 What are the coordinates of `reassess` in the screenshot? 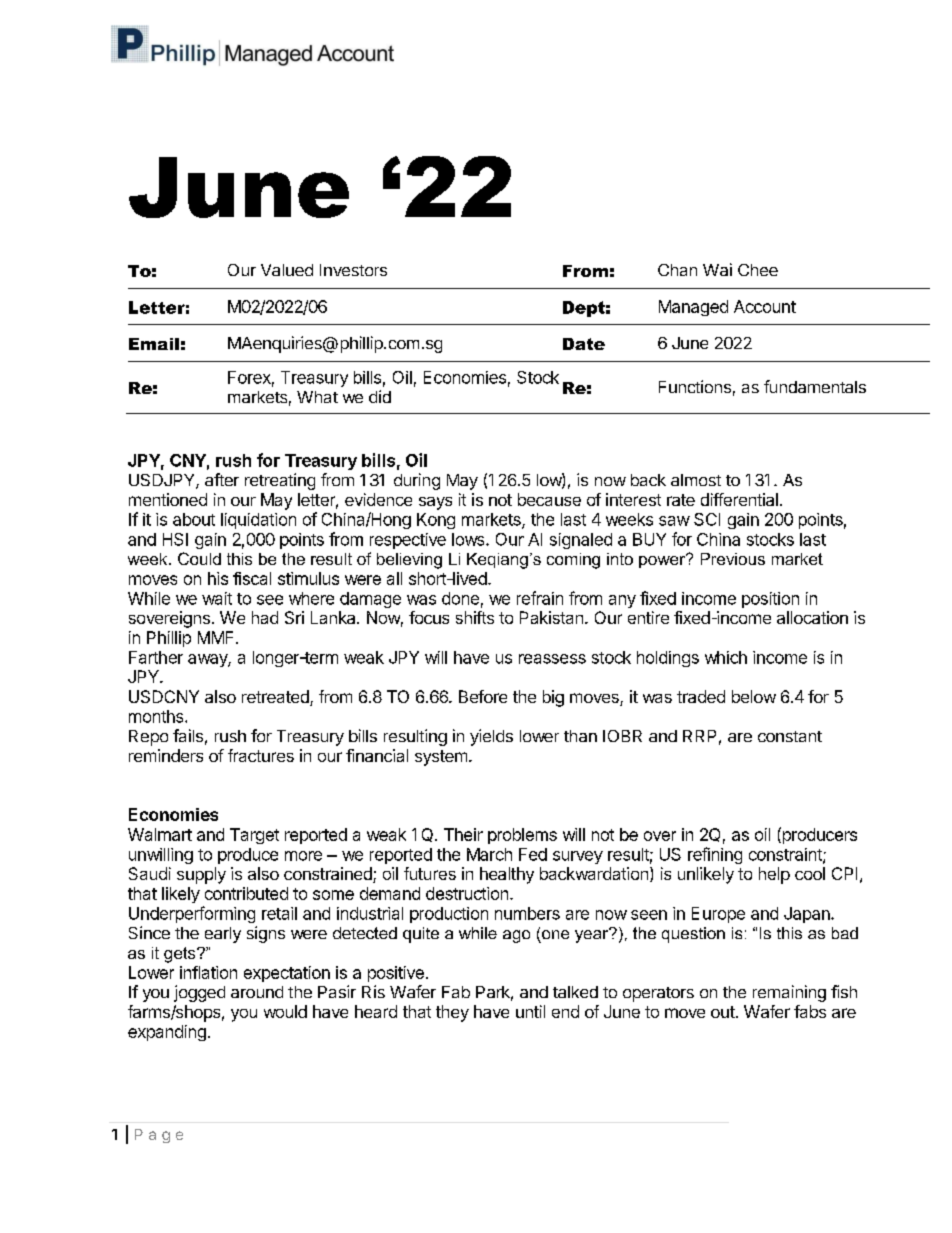 It's located at (552, 659).
